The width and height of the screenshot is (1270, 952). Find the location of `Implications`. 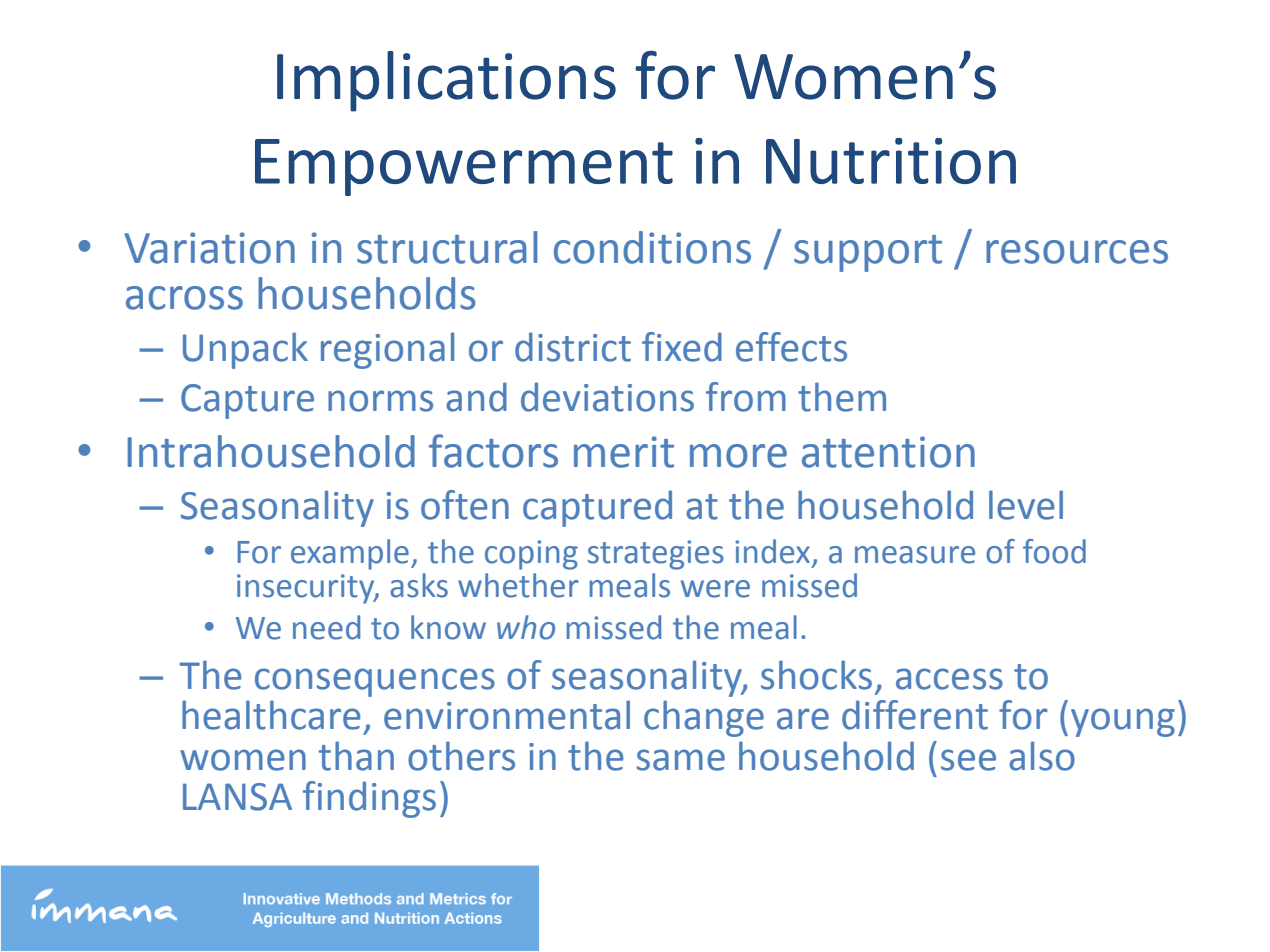

Implications is located at coordinates (446, 81).
